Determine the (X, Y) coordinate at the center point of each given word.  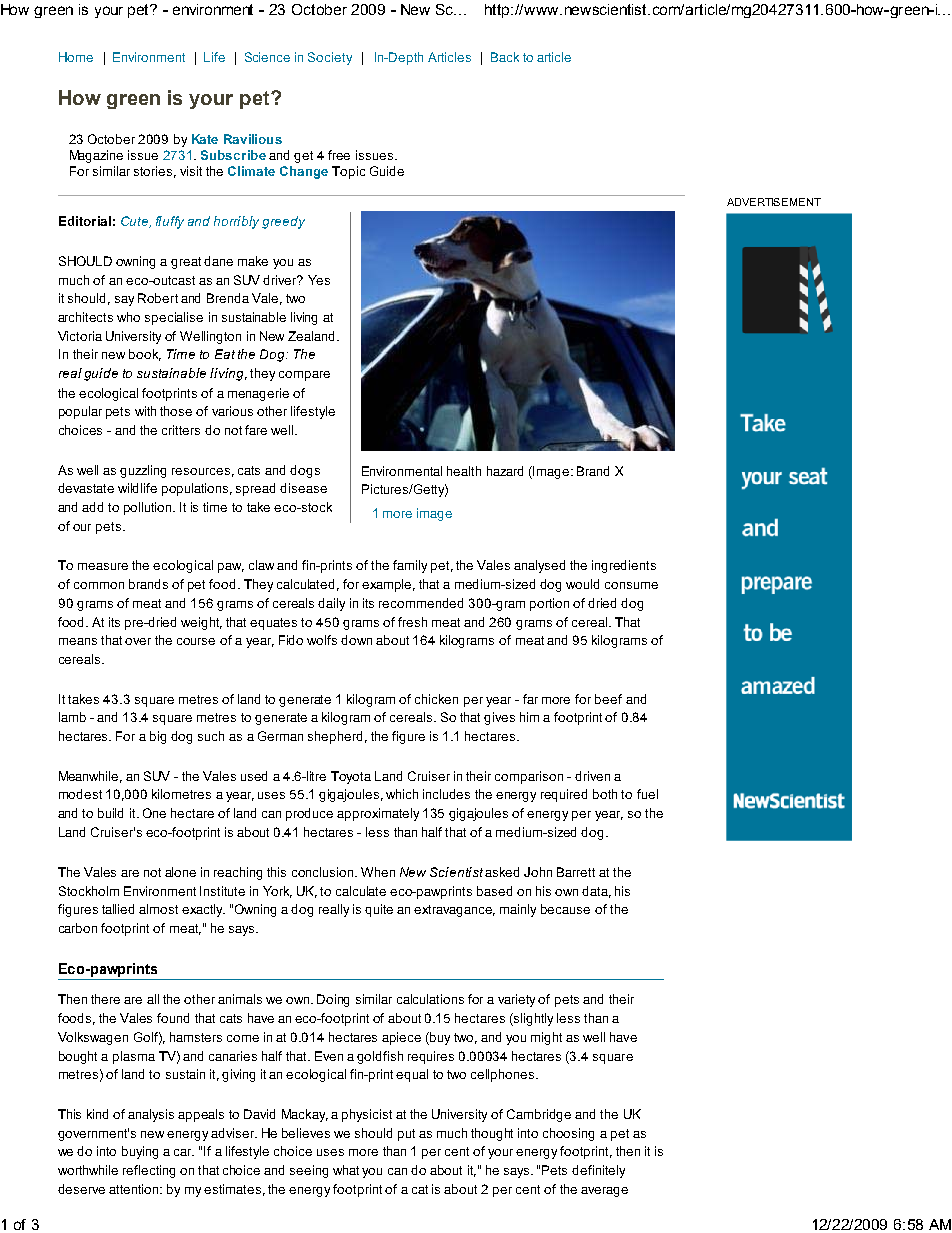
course (196, 641)
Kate (205, 139)
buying (140, 1152)
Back (505, 57)
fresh (412, 622)
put (406, 1135)
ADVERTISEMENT (774, 202)
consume (631, 585)
